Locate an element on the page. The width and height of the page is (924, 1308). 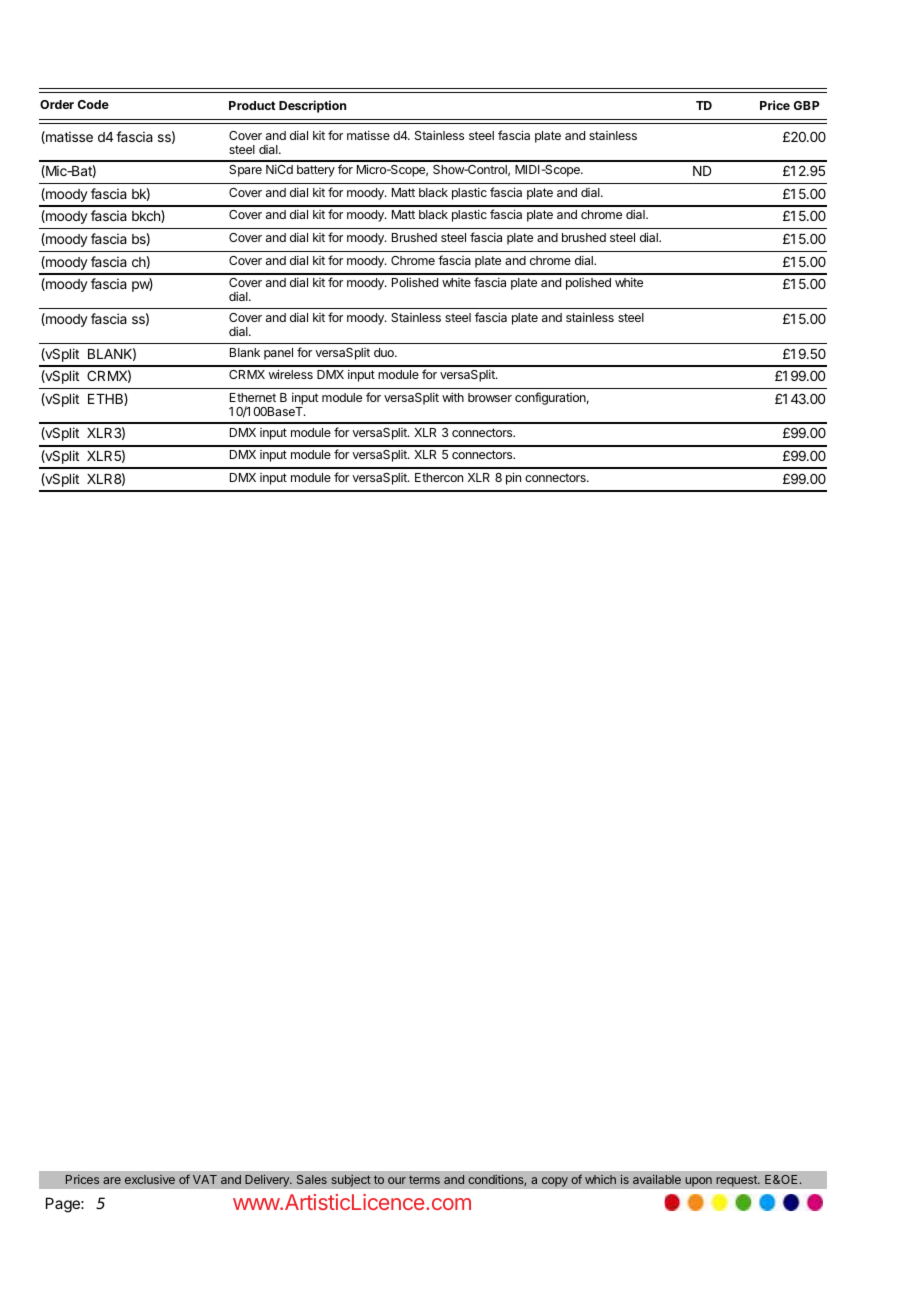
battery is located at coordinates (316, 171).
